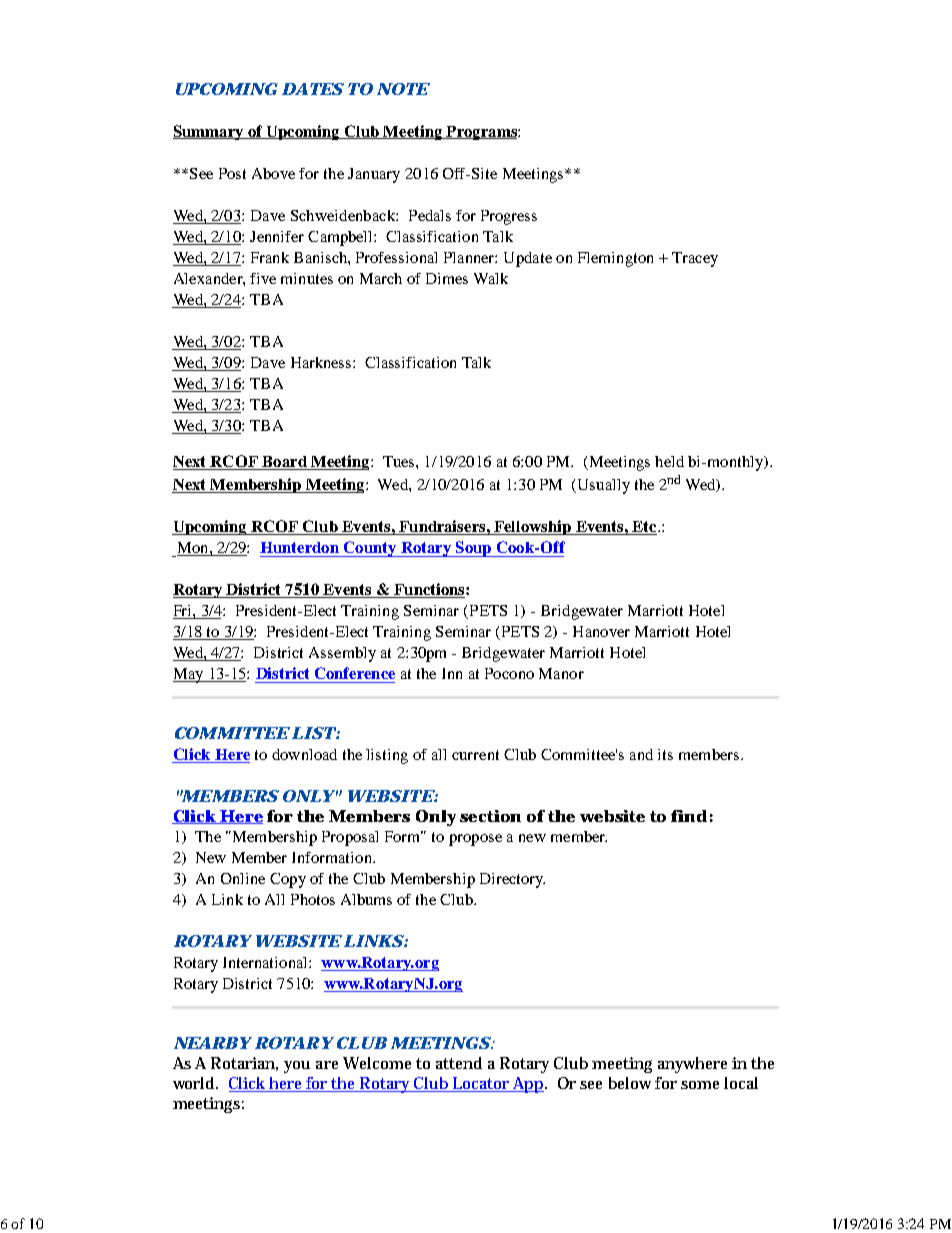  What do you see at coordinates (209, 132) in the document?
I see `Summary` at bounding box center [209, 132].
